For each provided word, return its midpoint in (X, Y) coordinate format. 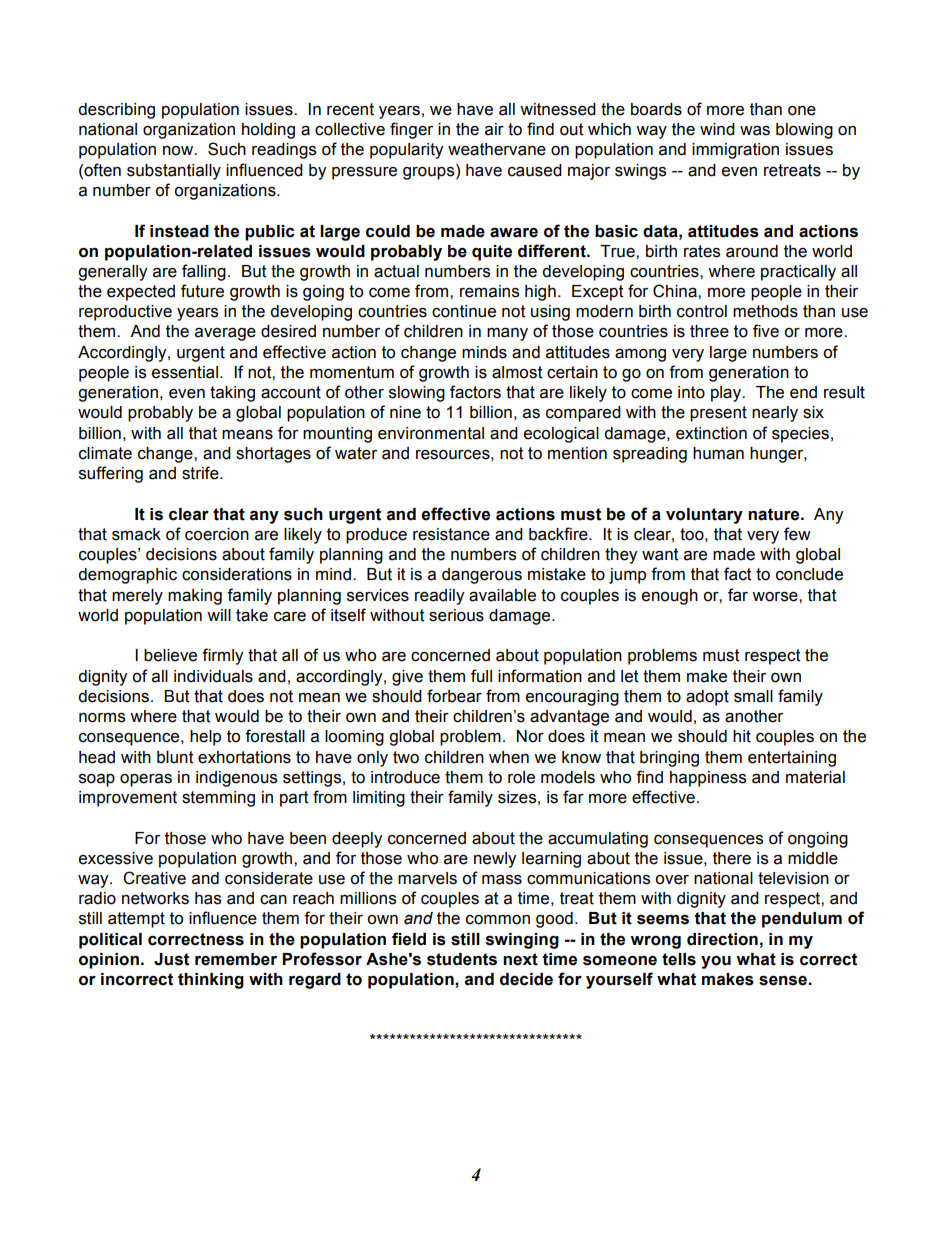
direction (722, 939)
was (755, 130)
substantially (174, 172)
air (494, 129)
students (462, 959)
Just (171, 959)
